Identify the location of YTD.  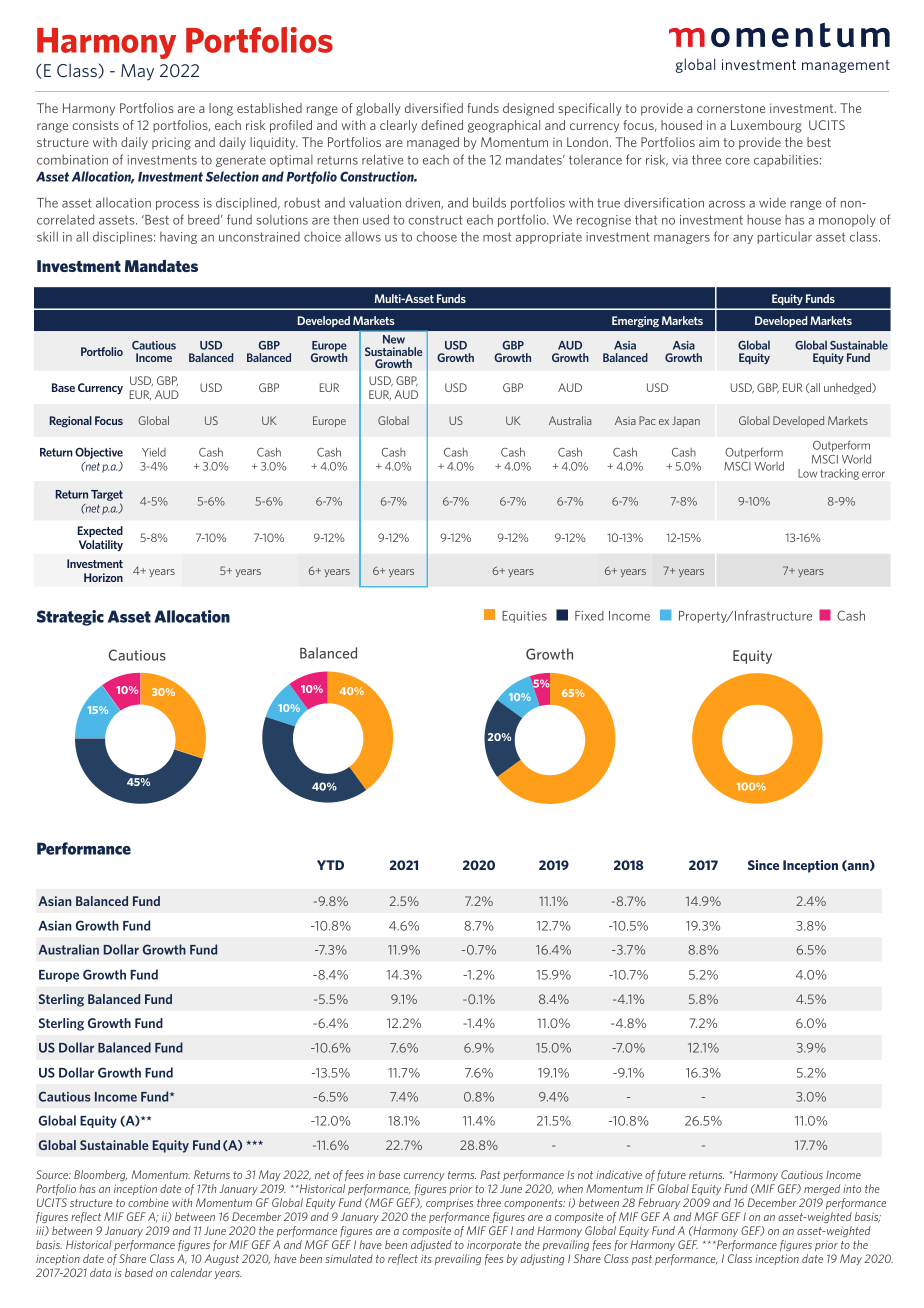
(330, 865).
